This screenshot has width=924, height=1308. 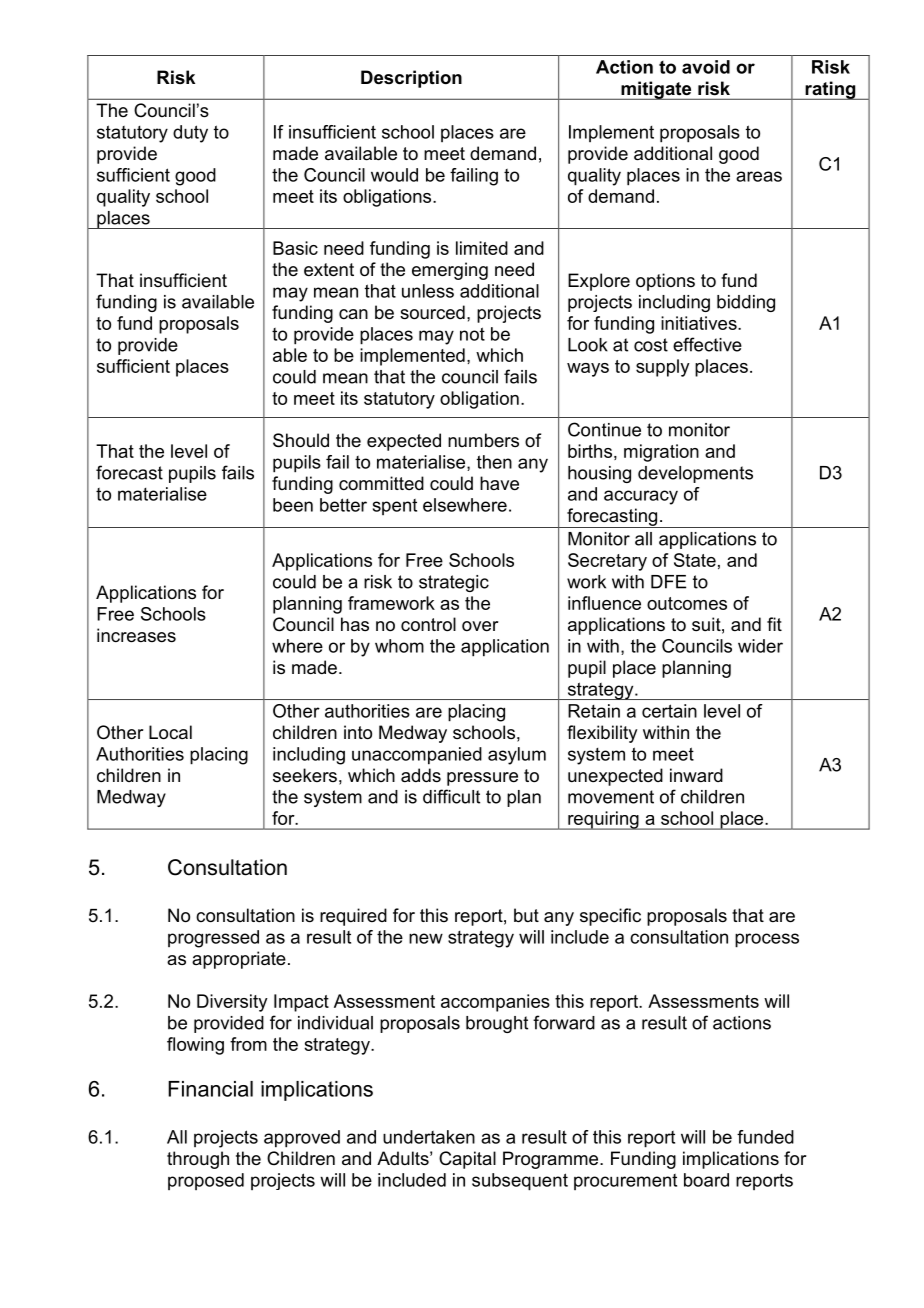 What do you see at coordinates (198, 1160) in the screenshot?
I see `through` at bounding box center [198, 1160].
